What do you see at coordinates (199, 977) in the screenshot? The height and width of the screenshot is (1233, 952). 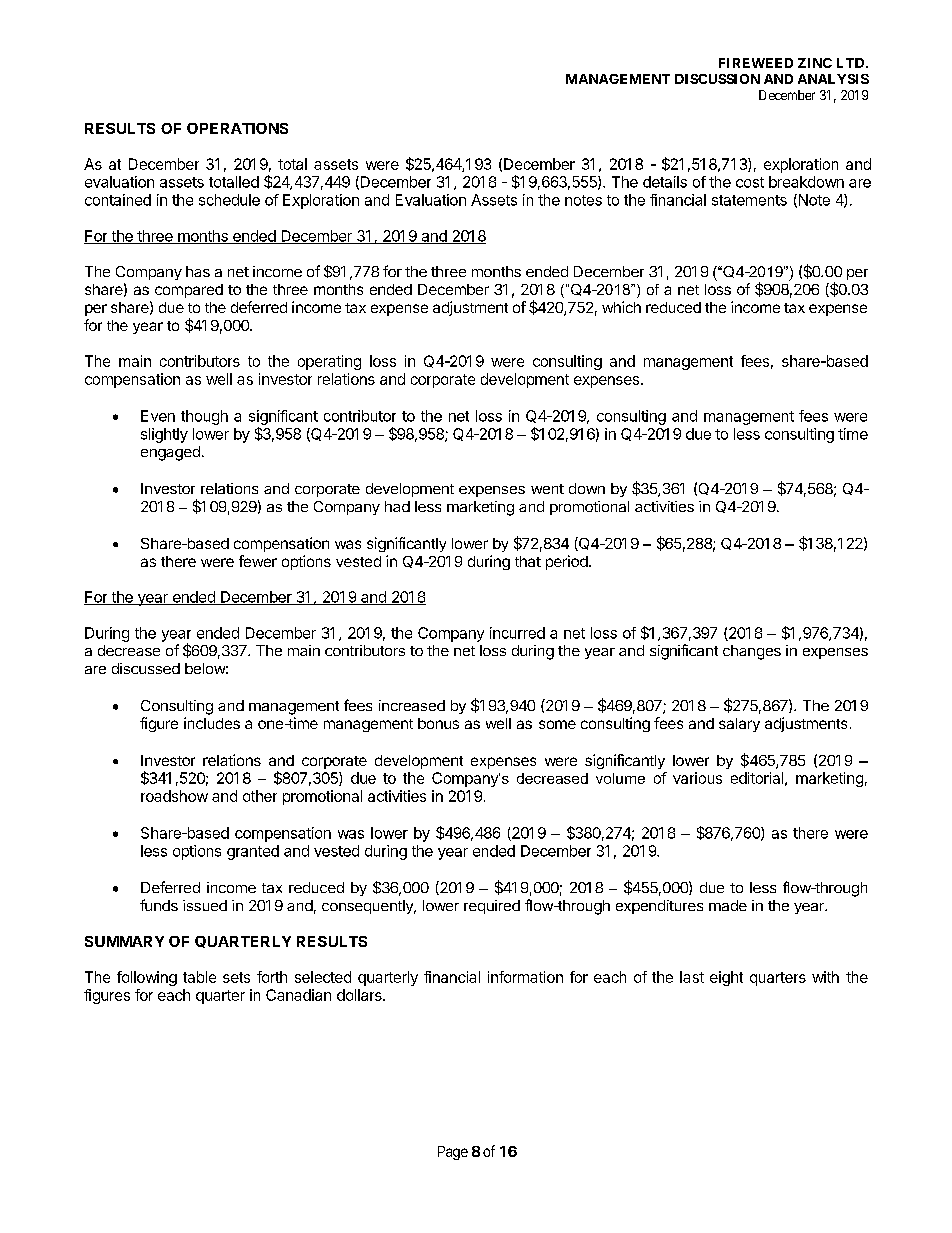 I see `table` at bounding box center [199, 977].
